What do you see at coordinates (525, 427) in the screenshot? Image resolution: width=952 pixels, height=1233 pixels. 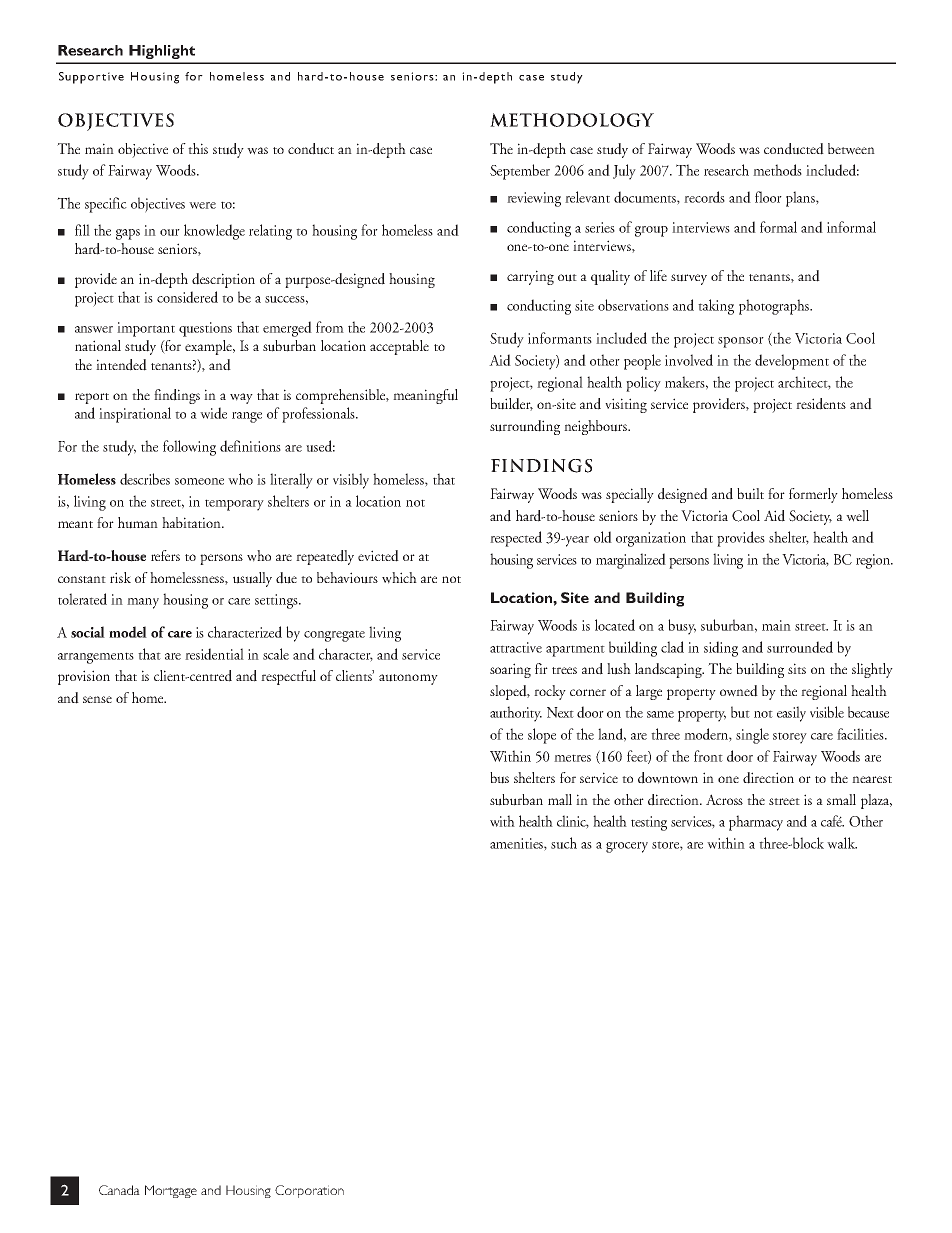 I see `surrounding` at bounding box center [525, 427].
